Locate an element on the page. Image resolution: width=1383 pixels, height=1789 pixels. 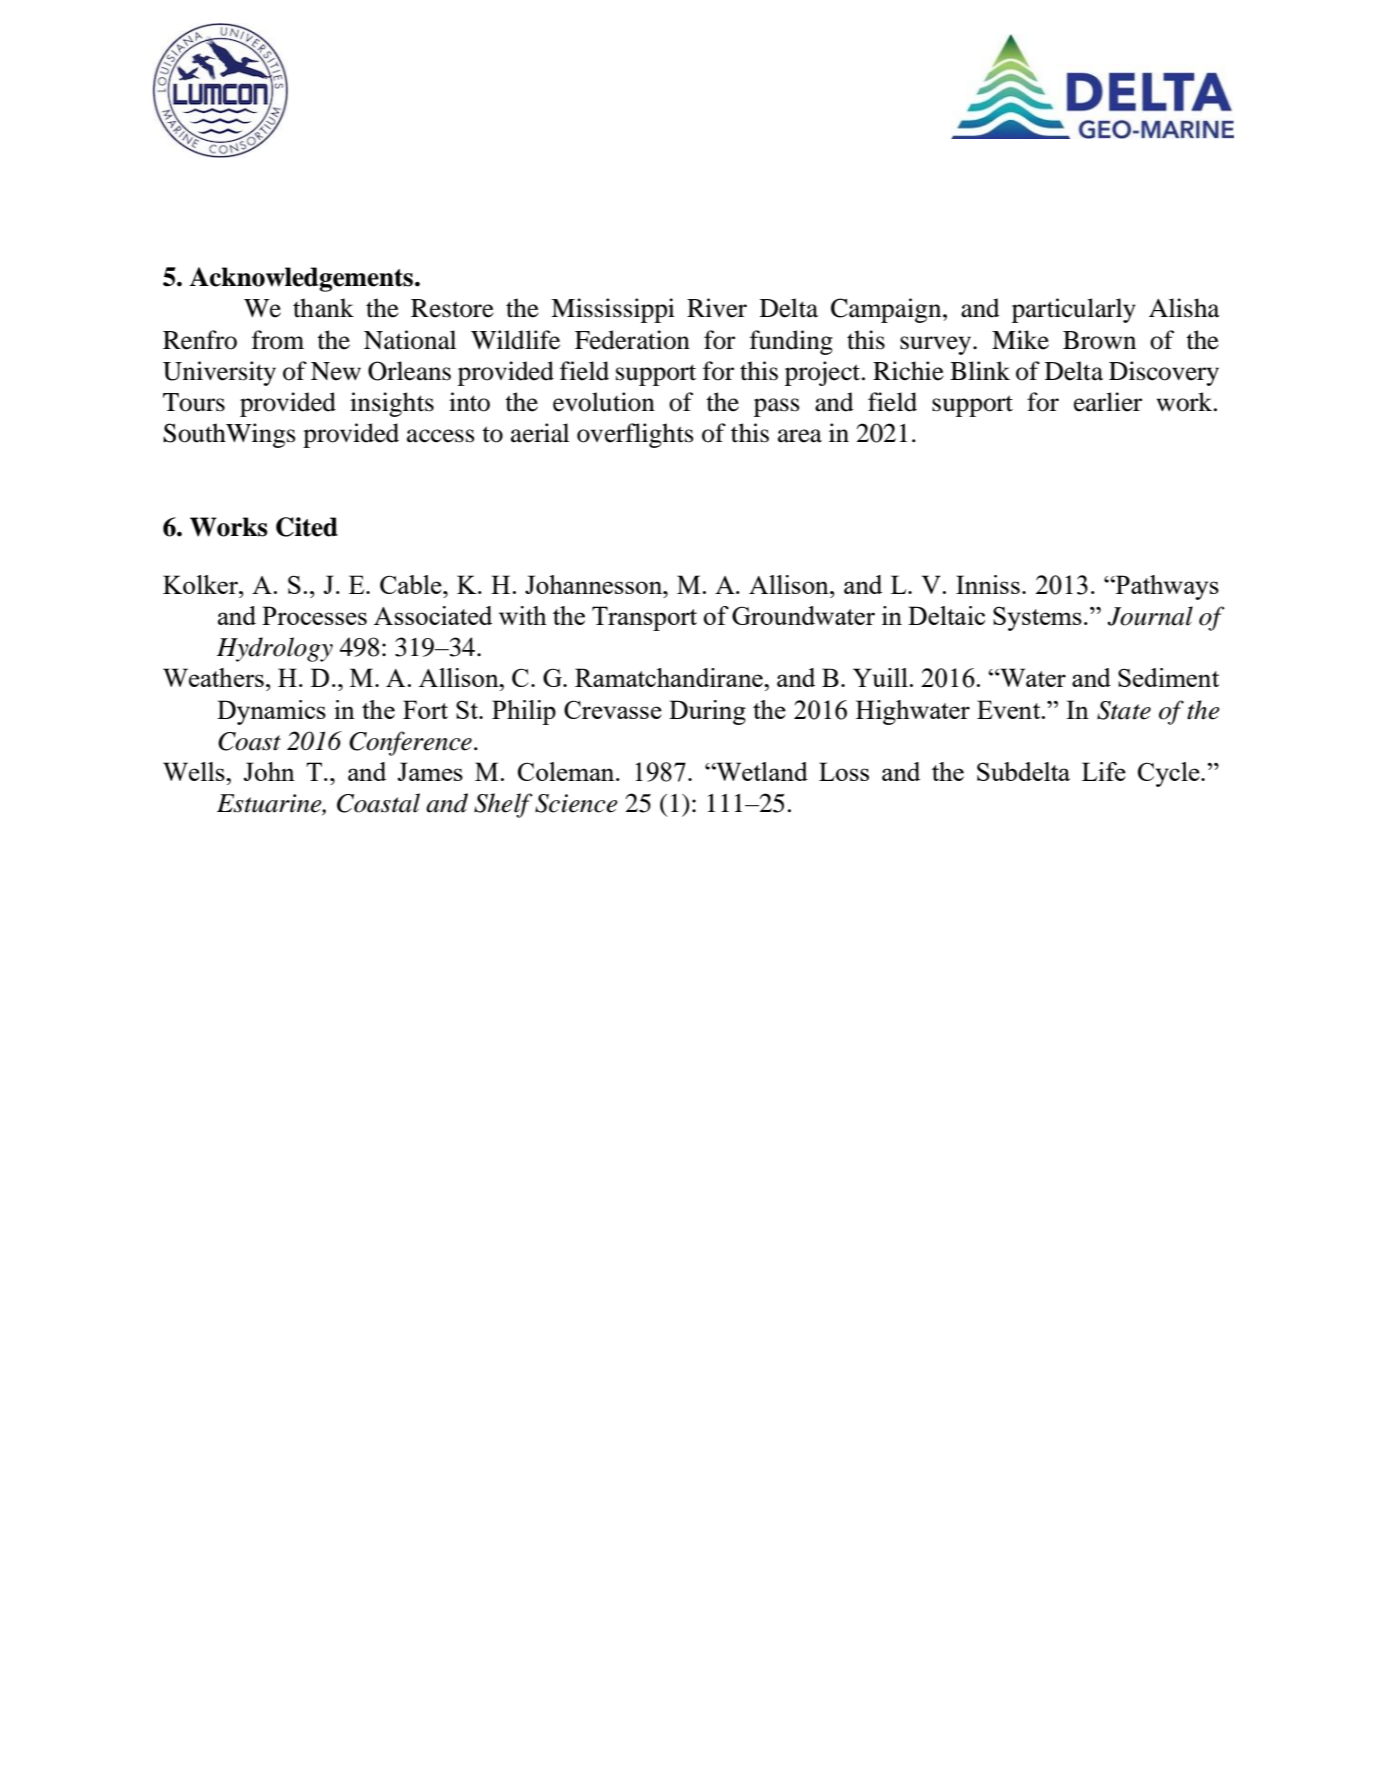
thank is located at coordinates (323, 308).
